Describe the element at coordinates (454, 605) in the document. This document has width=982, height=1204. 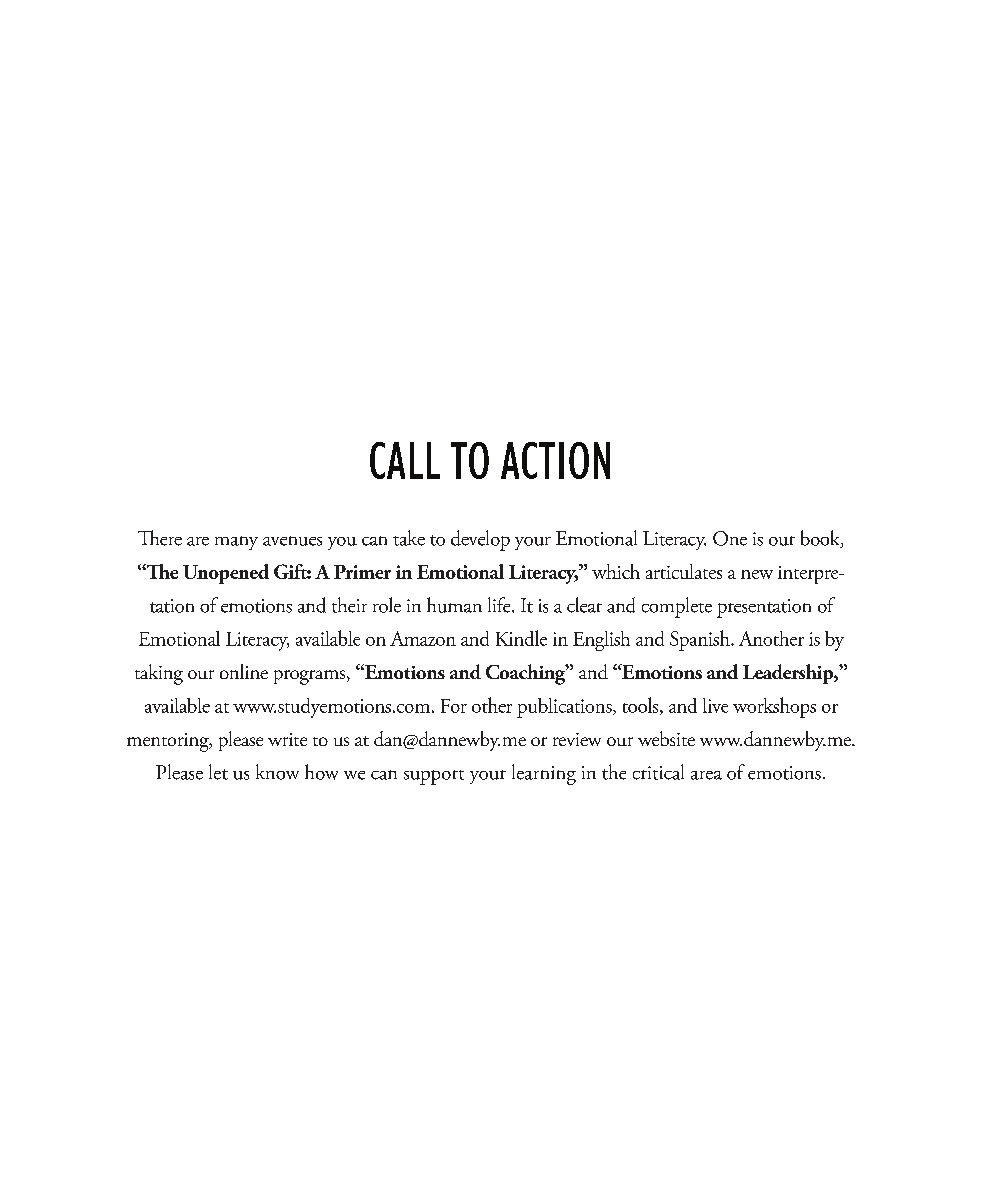
I see `human` at that location.
